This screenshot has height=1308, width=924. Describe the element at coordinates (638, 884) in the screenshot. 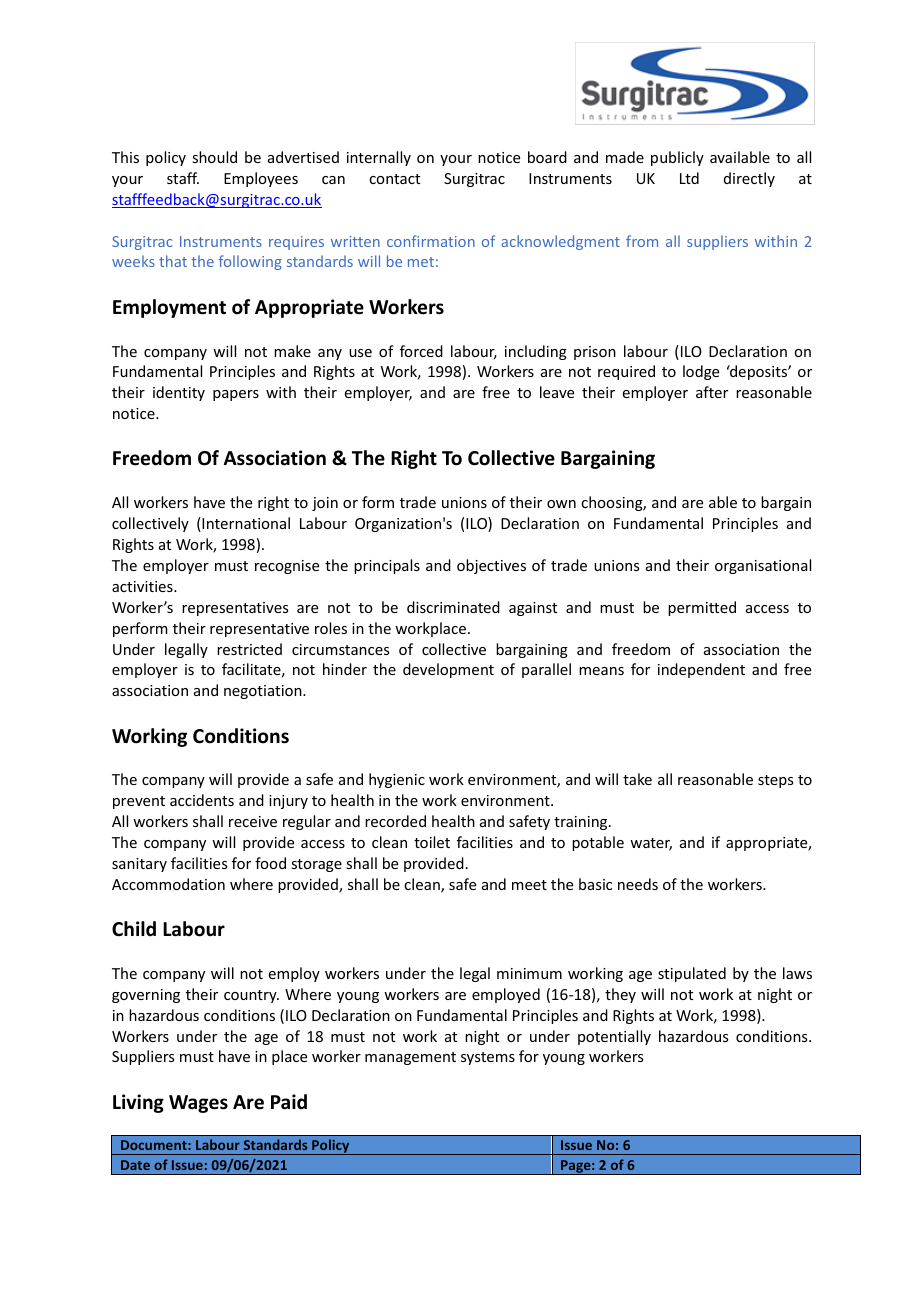

I see `needs` at that location.
